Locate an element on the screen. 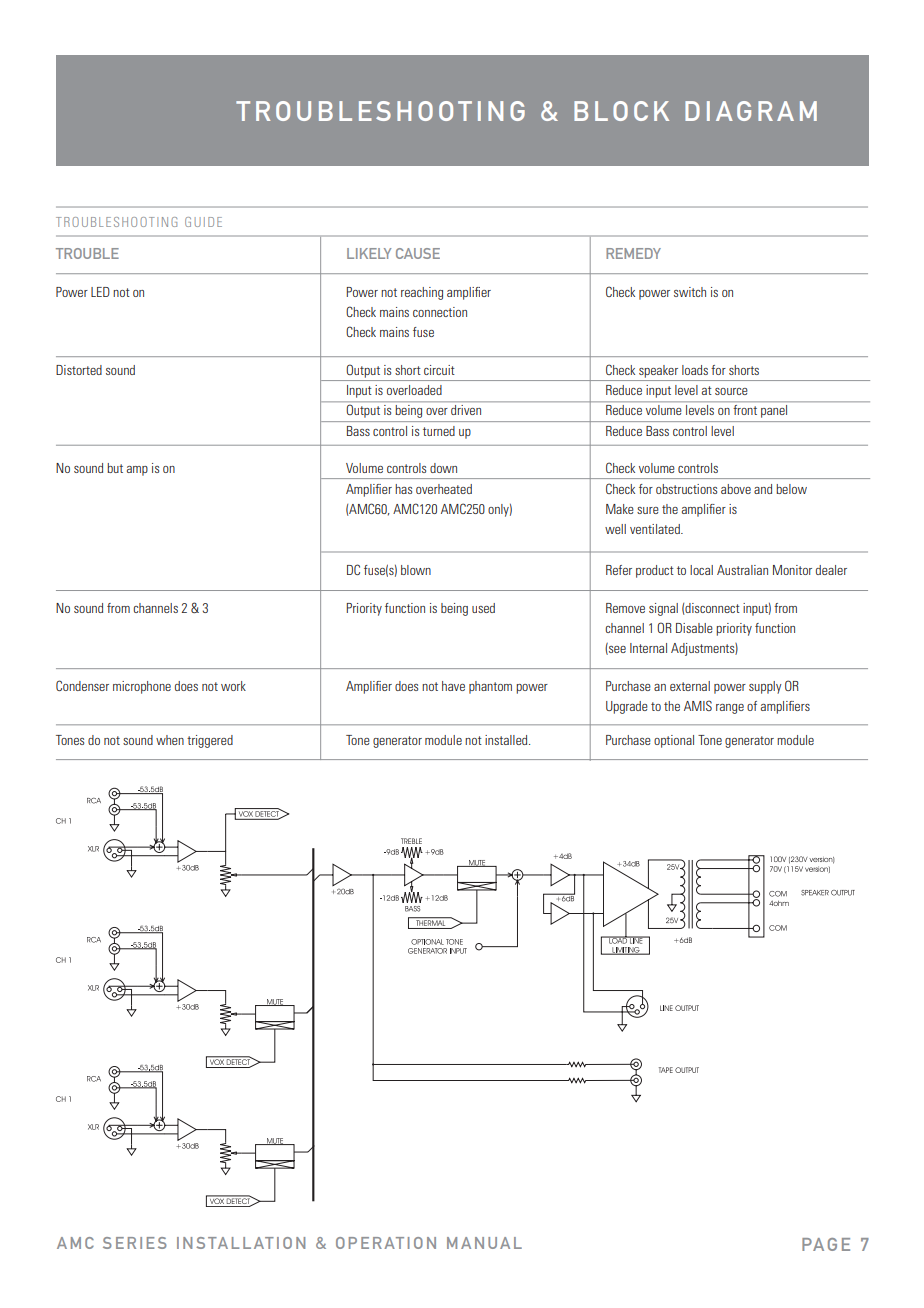  when is located at coordinates (170, 740).
